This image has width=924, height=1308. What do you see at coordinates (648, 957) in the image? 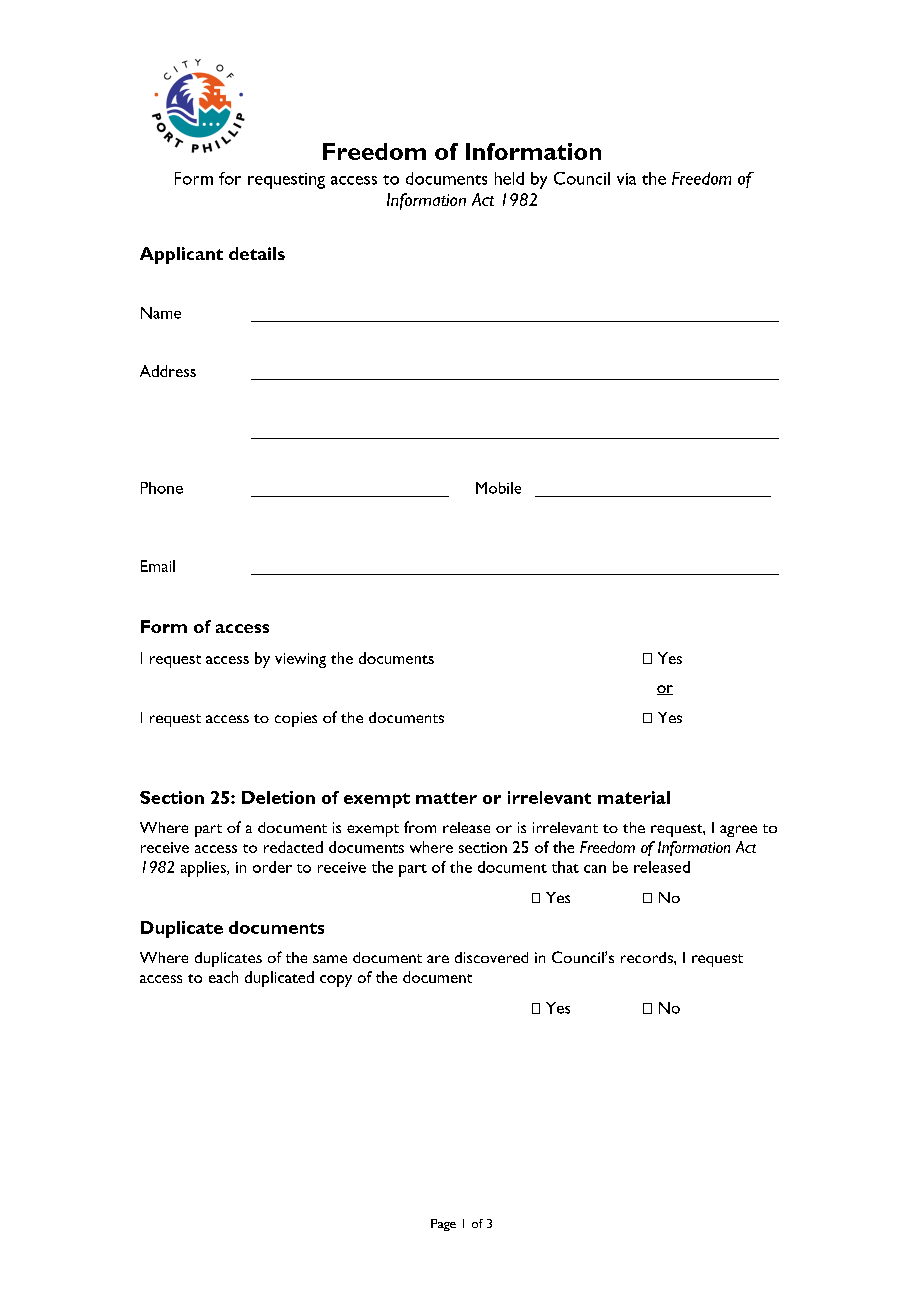
I see `records` at bounding box center [648, 957].
